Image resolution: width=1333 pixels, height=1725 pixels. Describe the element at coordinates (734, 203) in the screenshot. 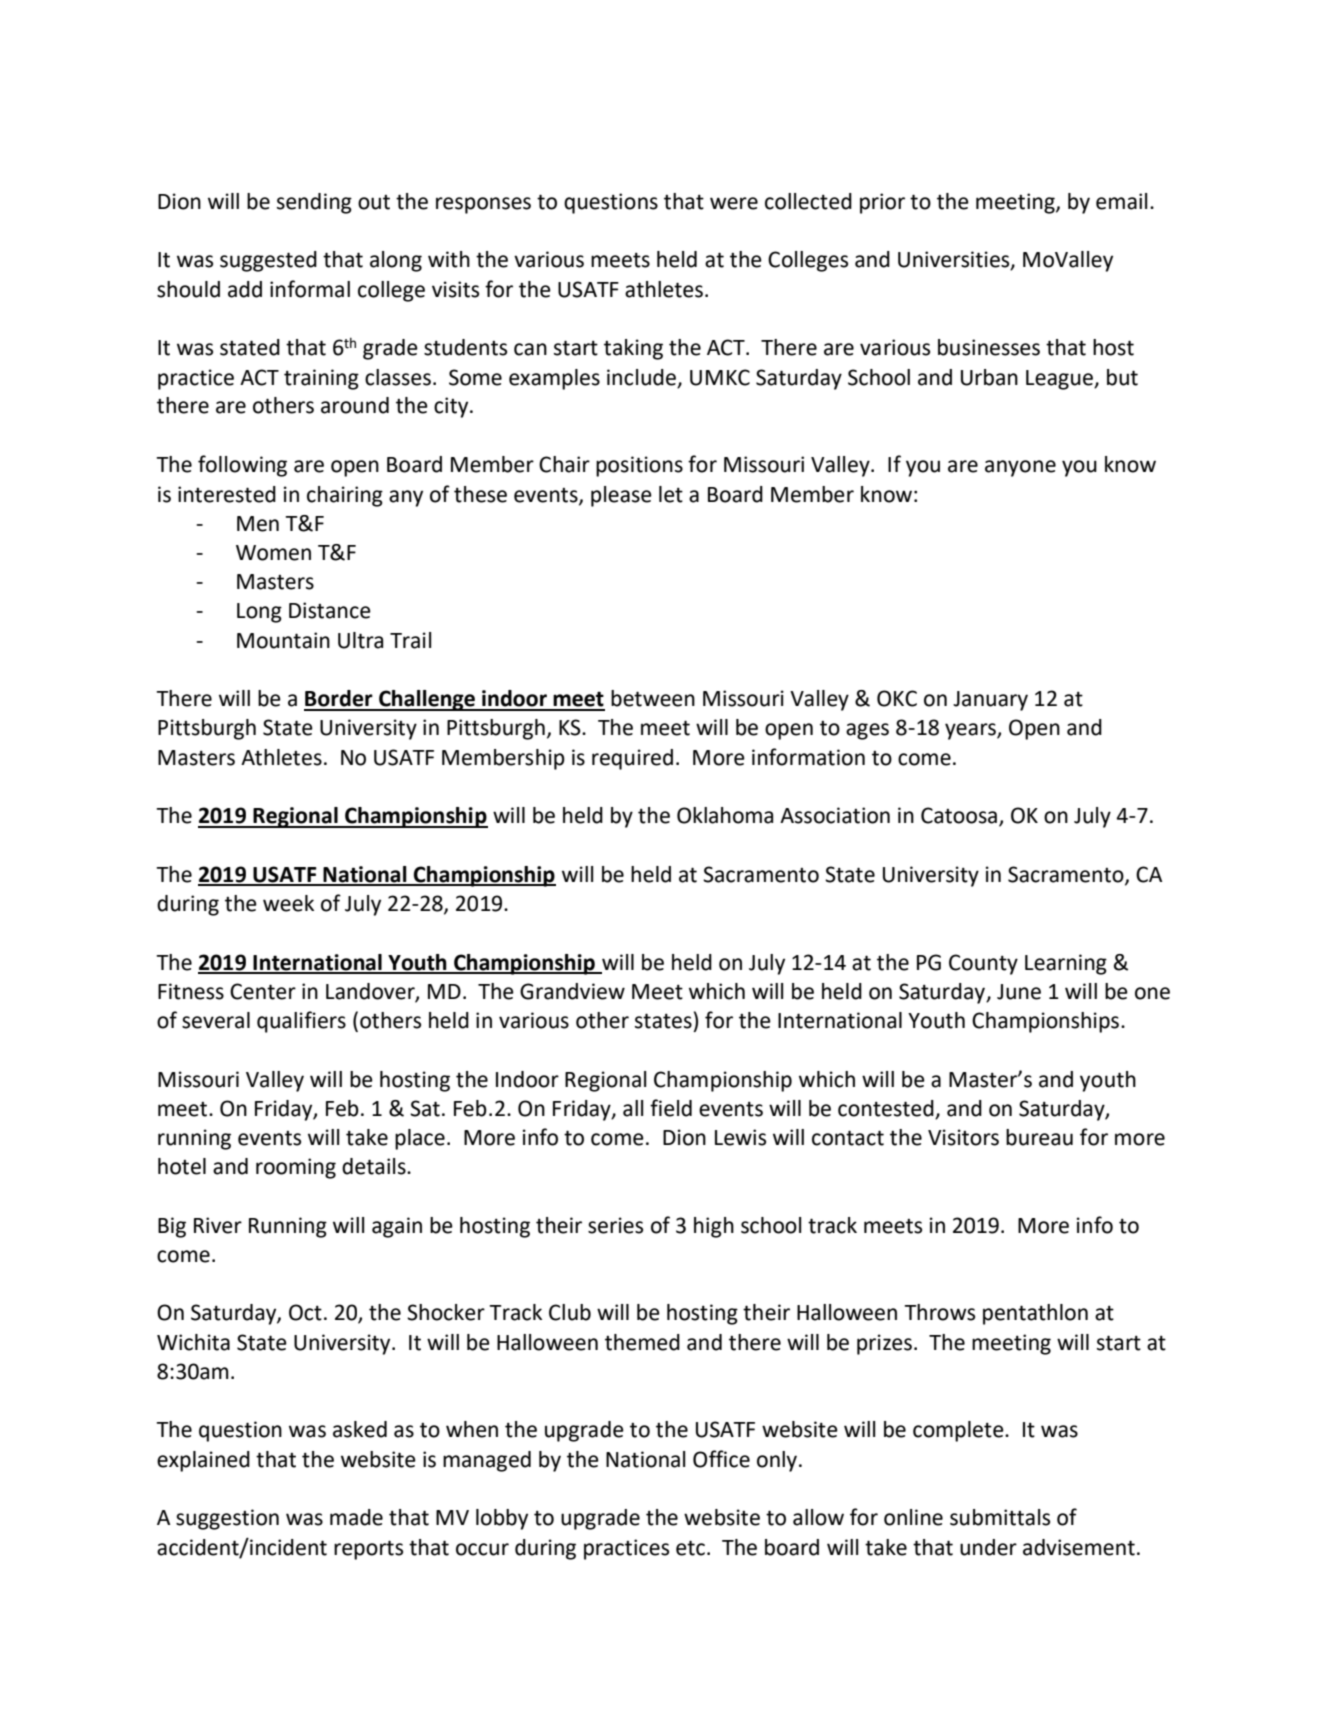

I see `were` at that location.
